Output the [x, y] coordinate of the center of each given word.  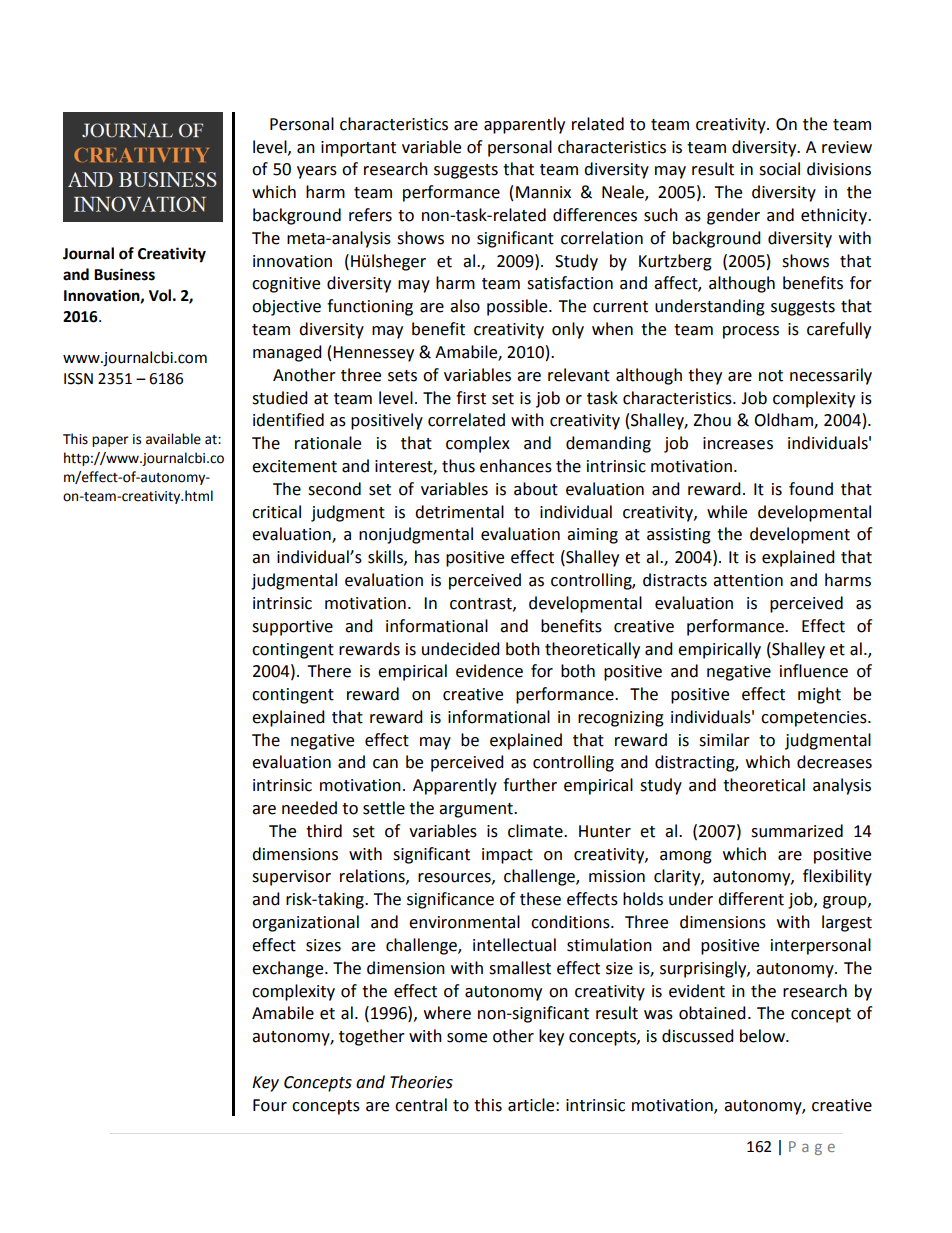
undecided [461, 649]
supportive [292, 628]
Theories [421, 1082]
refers [370, 215]
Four [270, 1105]
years [317, 172]
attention [748, 580]
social [779, 169]
